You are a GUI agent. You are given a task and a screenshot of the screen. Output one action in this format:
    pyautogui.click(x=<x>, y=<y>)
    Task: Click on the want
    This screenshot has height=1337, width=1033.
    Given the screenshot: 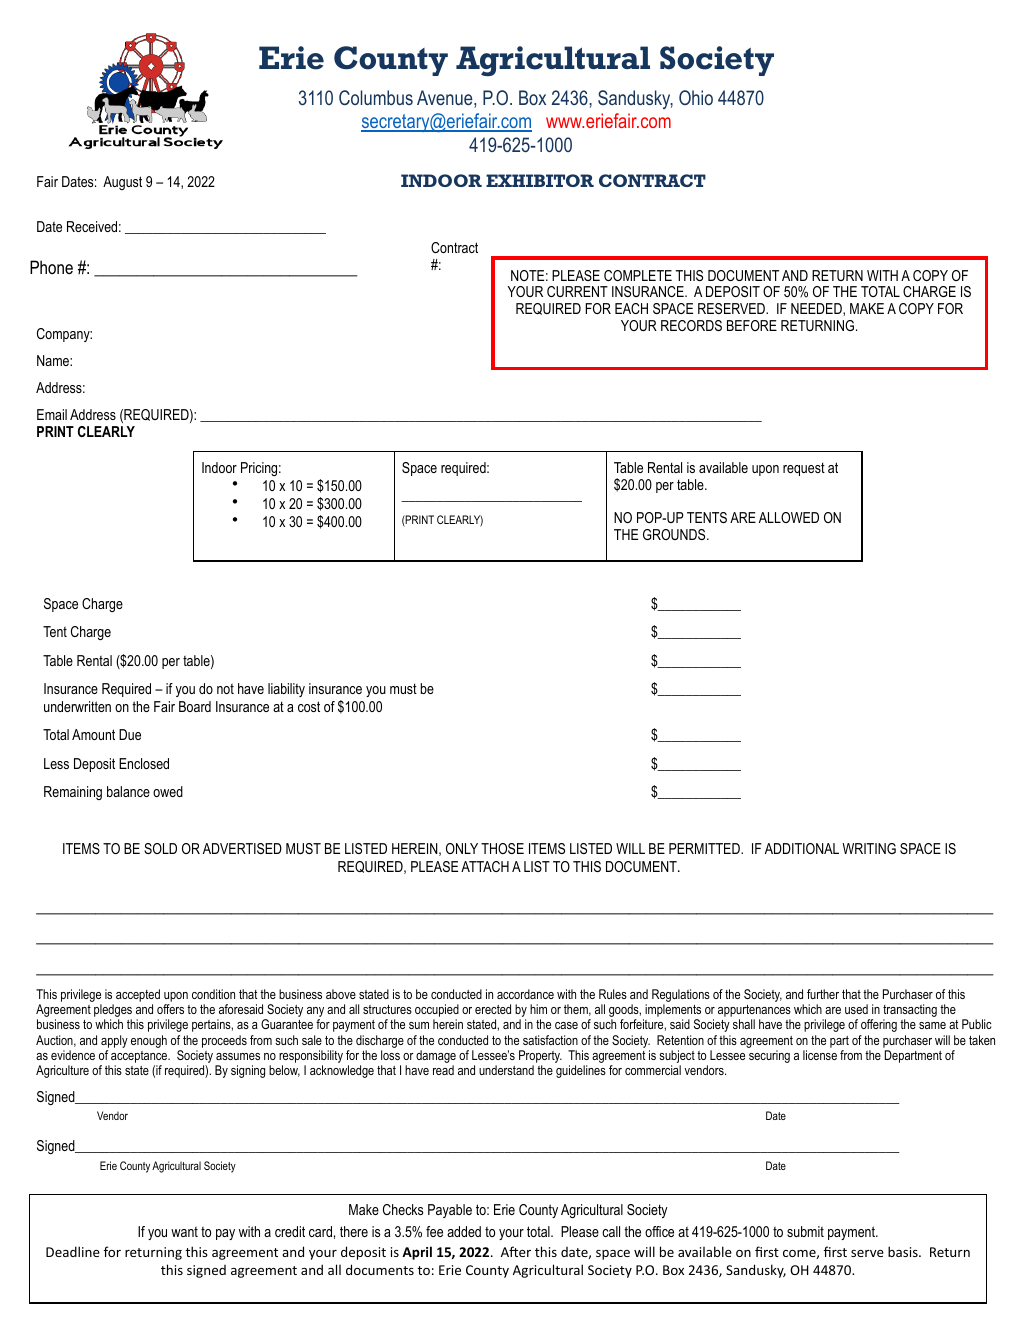 What is the action you would take?
    pyautogui.click(x=184, y=1231)
